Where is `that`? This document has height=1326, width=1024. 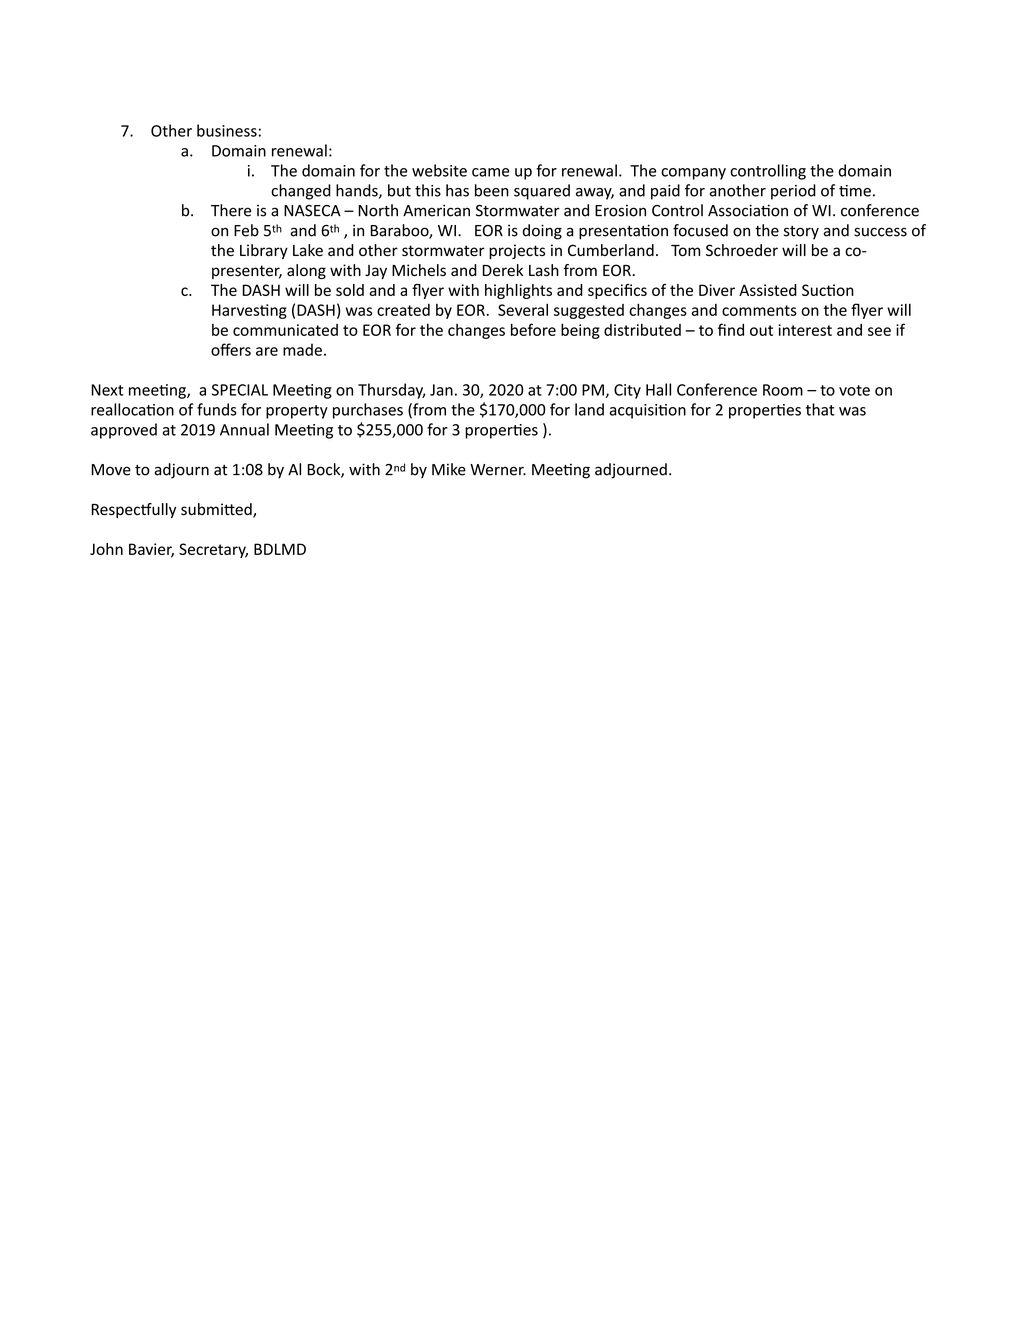
that is located at coordinates (820, 409).
